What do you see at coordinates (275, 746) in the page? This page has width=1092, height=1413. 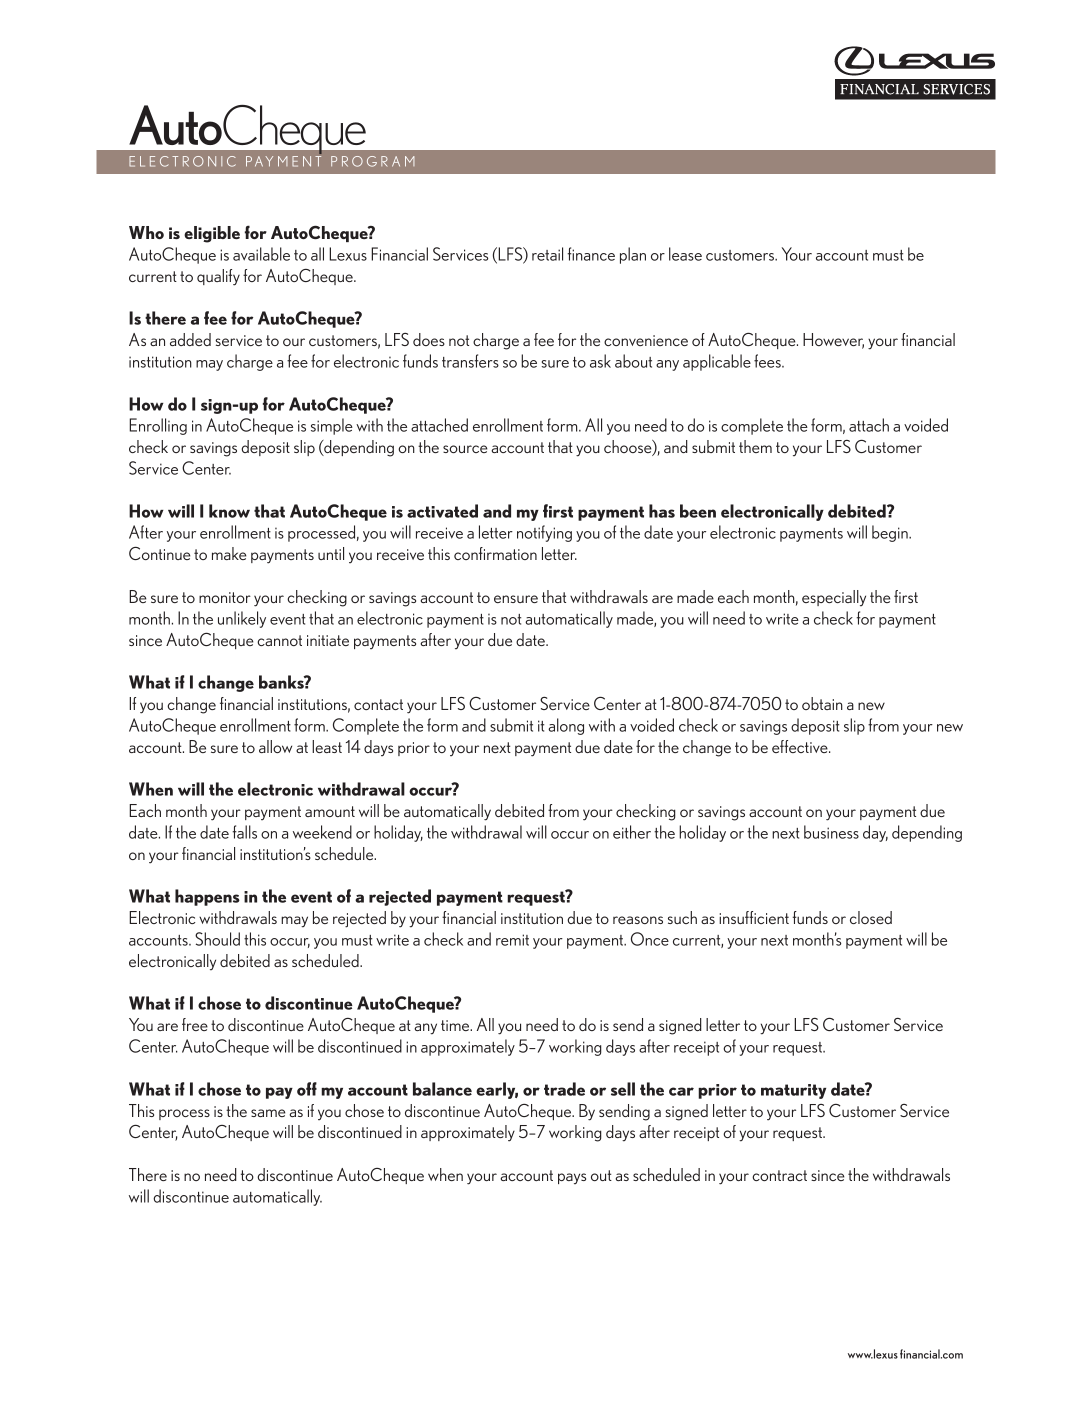 I see `allow` at bounding box center [275, 746].
